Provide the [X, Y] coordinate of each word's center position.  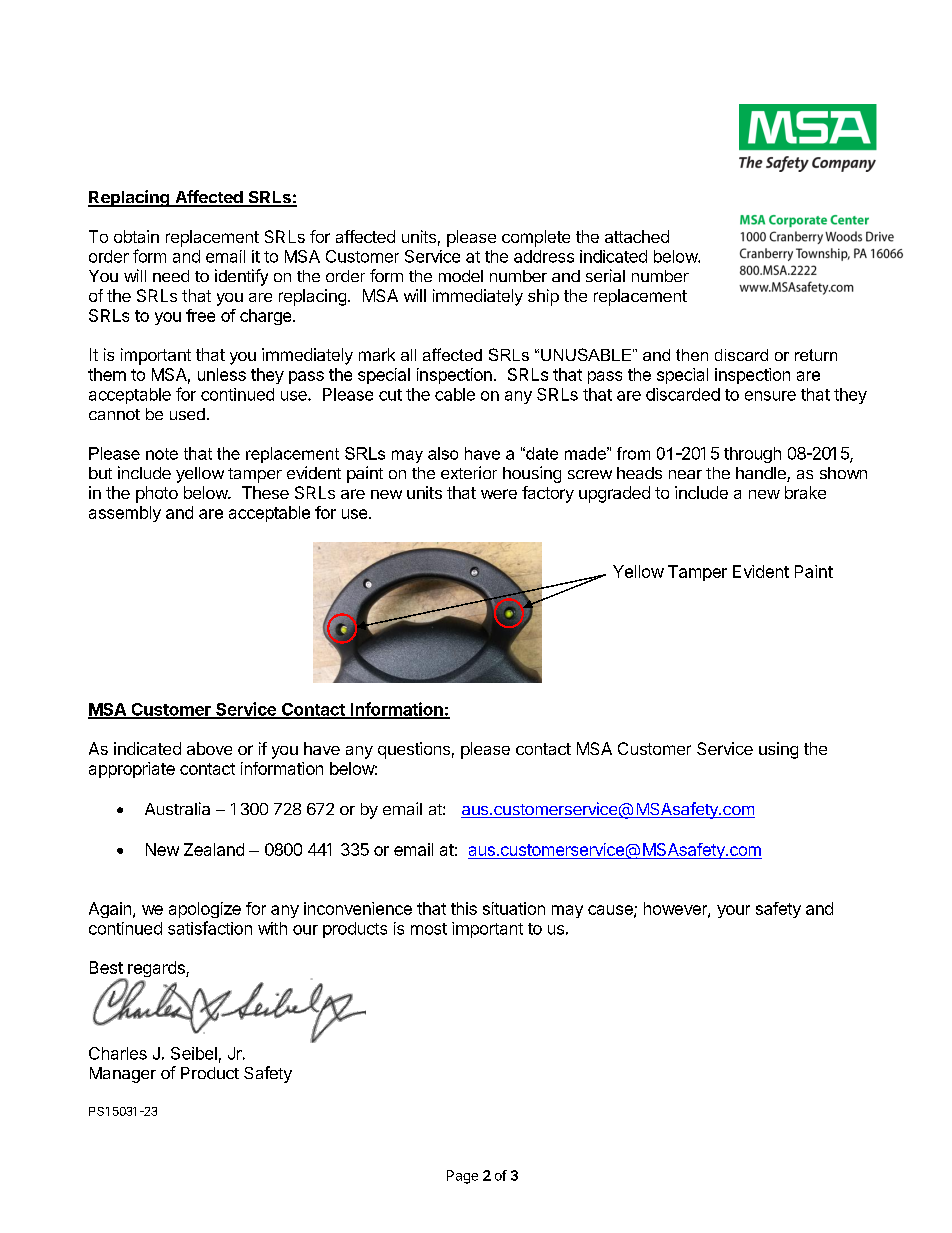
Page [462, 1177]
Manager [123, 1075]
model [461, 276]
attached [637, 236]
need [171, 276]
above [209, 748]
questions [414, 750]
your [733, 911]
